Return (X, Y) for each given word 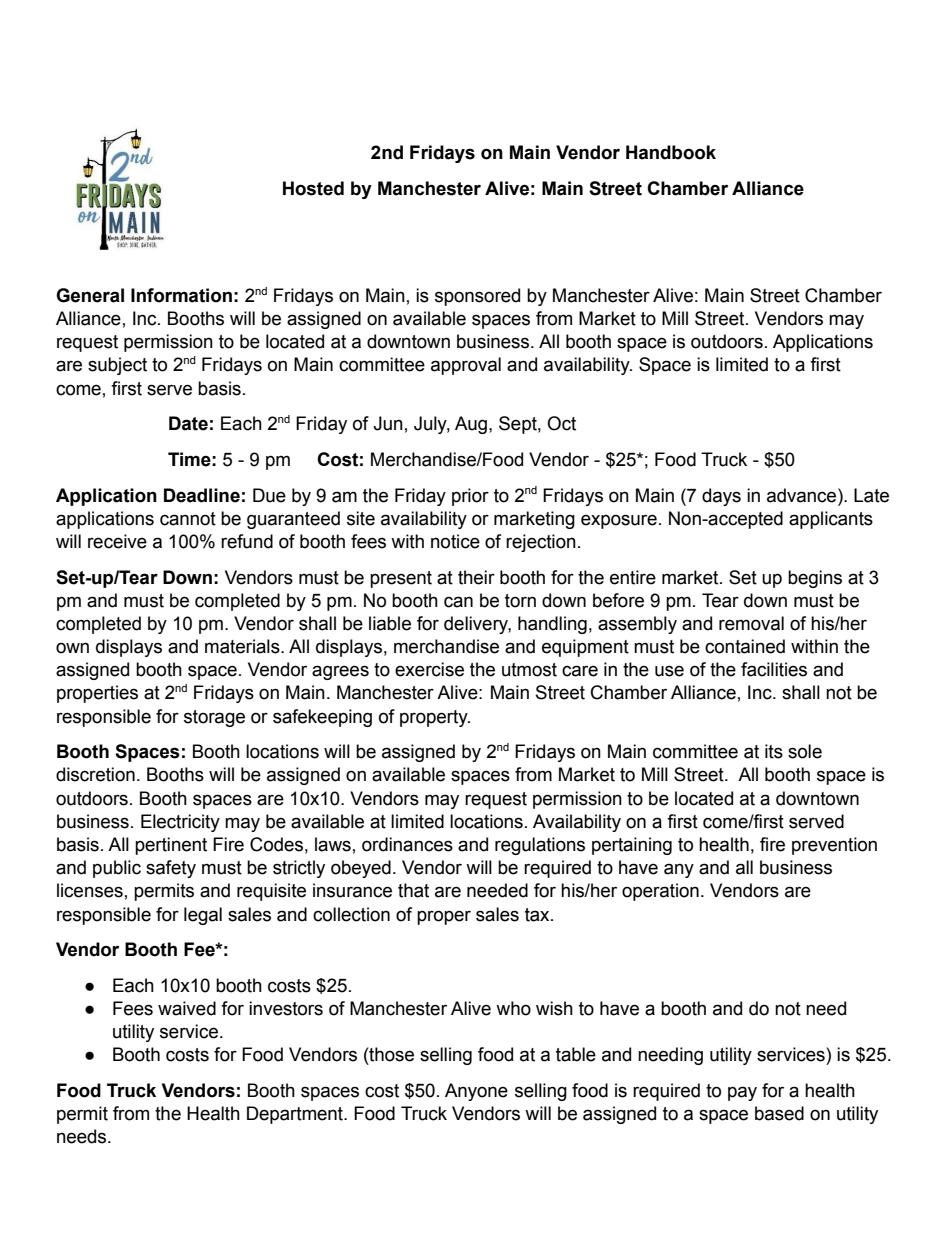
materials (243, 646)
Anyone (476, 1092)
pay (742, 1093)
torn (520, 601)
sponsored (477, 297)
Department (296, 1115)
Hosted (313, 188)
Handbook (671, 152)
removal (751, 623)
